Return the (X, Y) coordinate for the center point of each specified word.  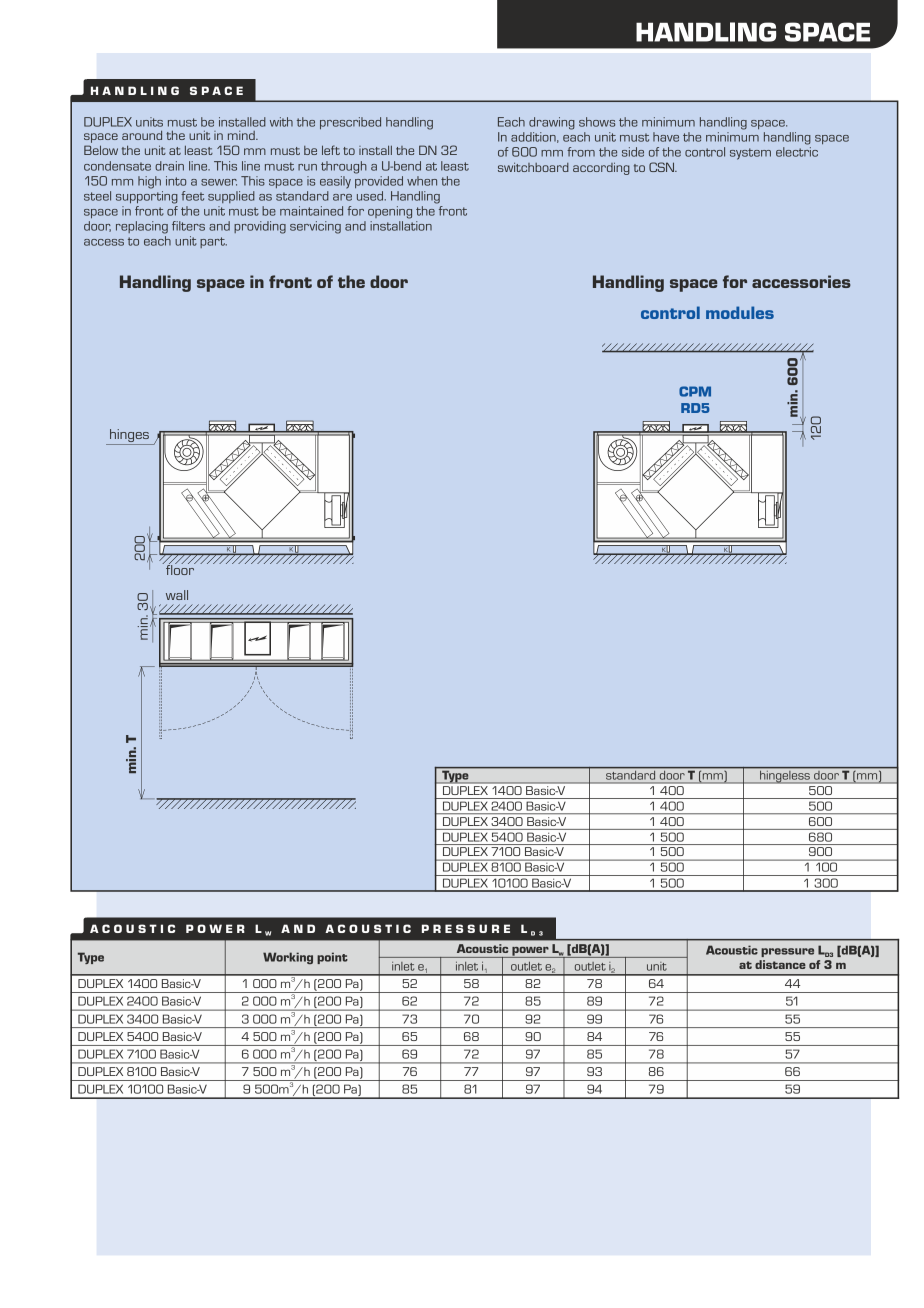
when (422, 181)
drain (169, 166)
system (750, 154)
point (332, 958)
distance (780, 964)
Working (288, 958)
